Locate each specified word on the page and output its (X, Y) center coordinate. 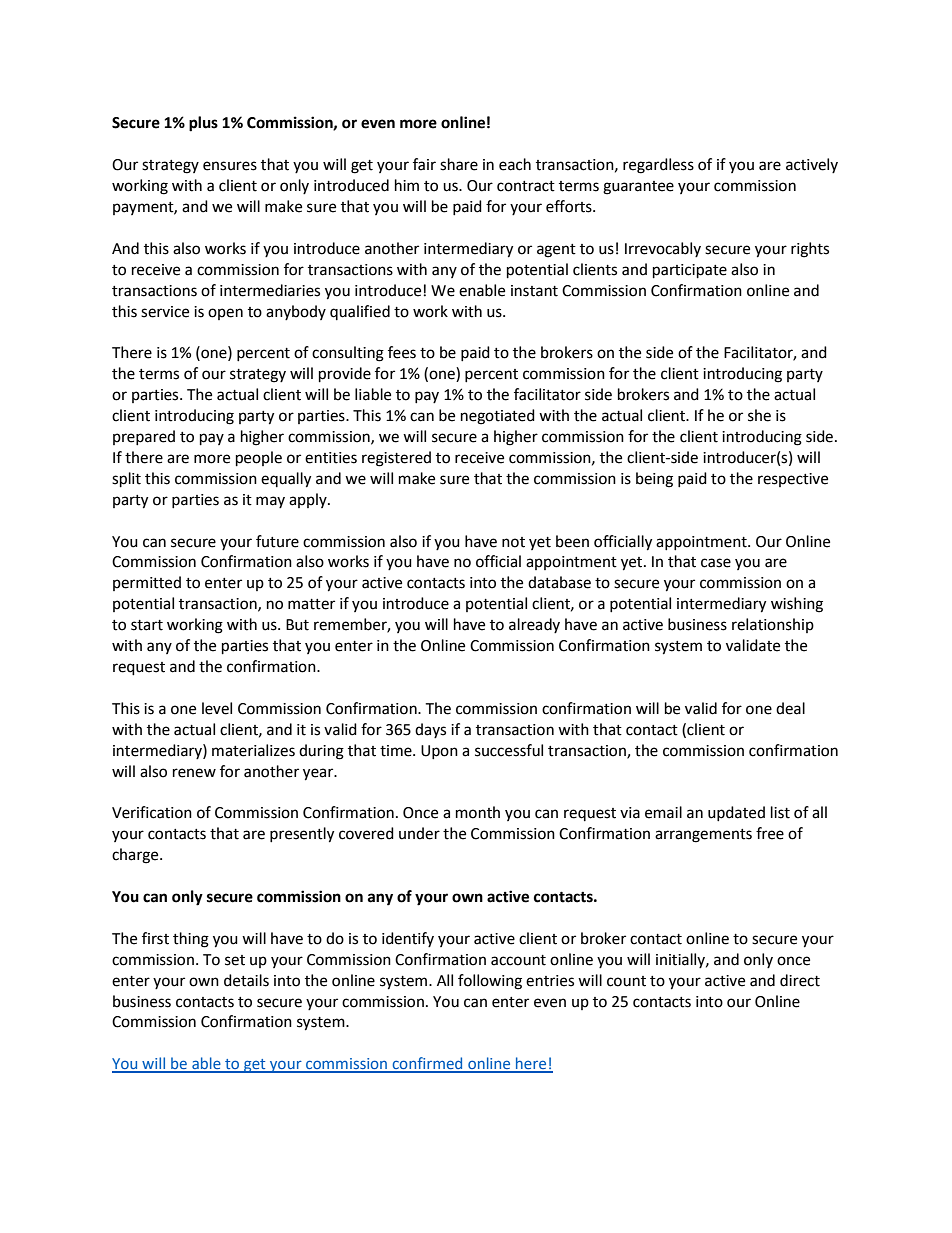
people (259, 459)
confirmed (427, 1064)
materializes (253, 750)
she (759, 415)
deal (790, 708)
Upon (439, 752)
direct (800, 980)
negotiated (498, 417)
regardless (658, 166)
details (246, 980)
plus (203, 124)
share (459, 164)
